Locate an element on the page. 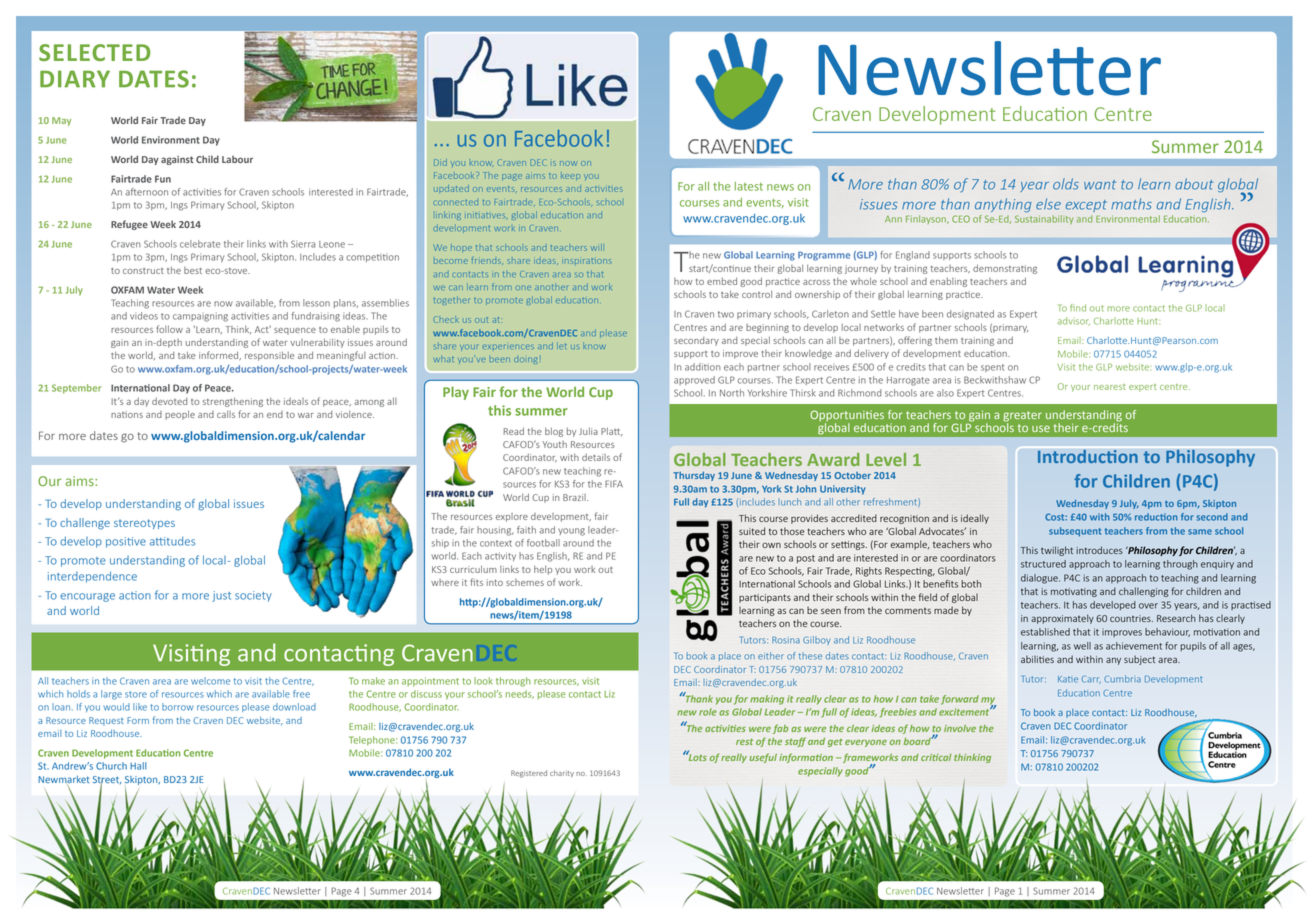 The image size is (1308, 924). calls is located at coordinates (226, 414).
